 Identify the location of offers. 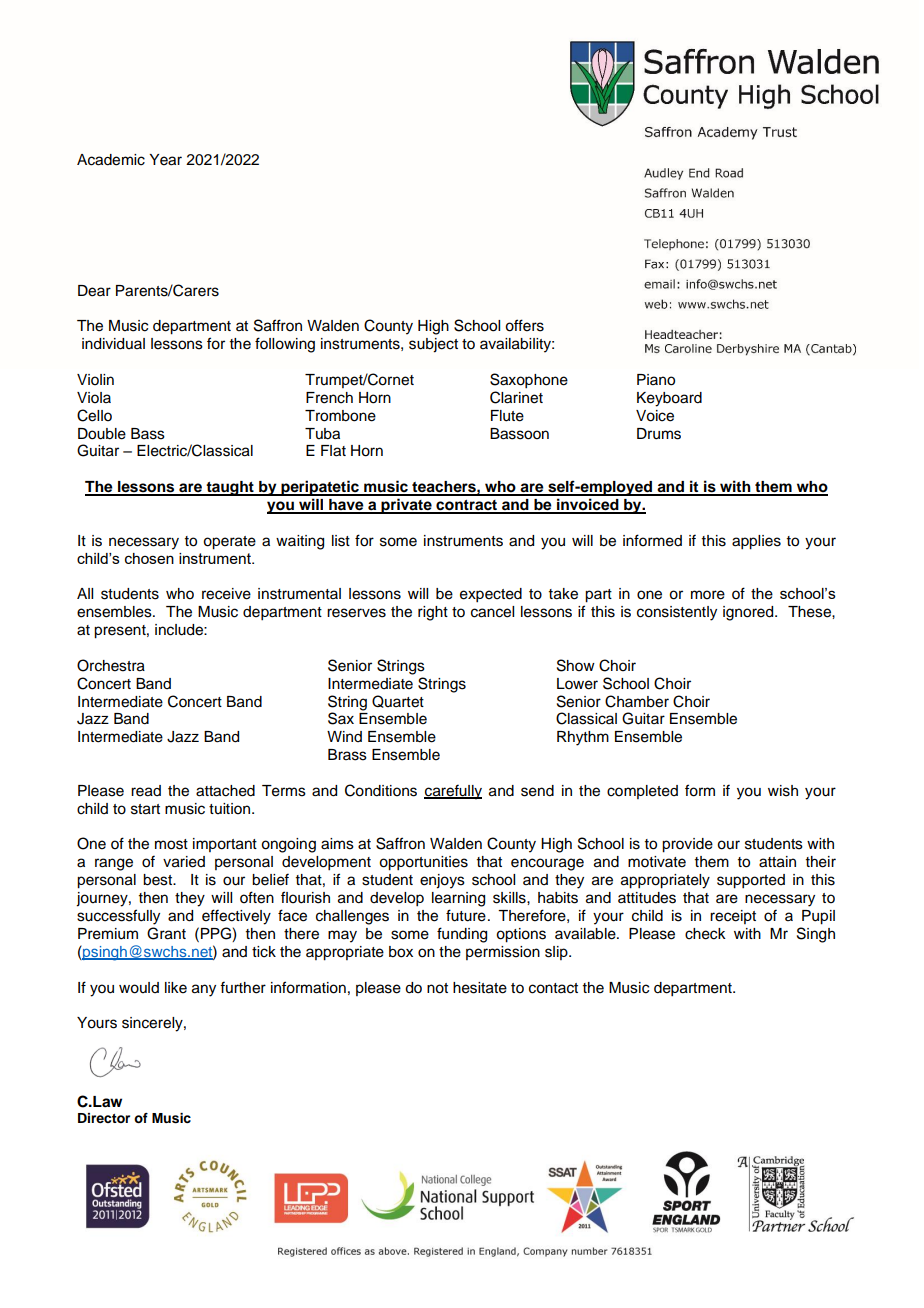
(524, 325).
